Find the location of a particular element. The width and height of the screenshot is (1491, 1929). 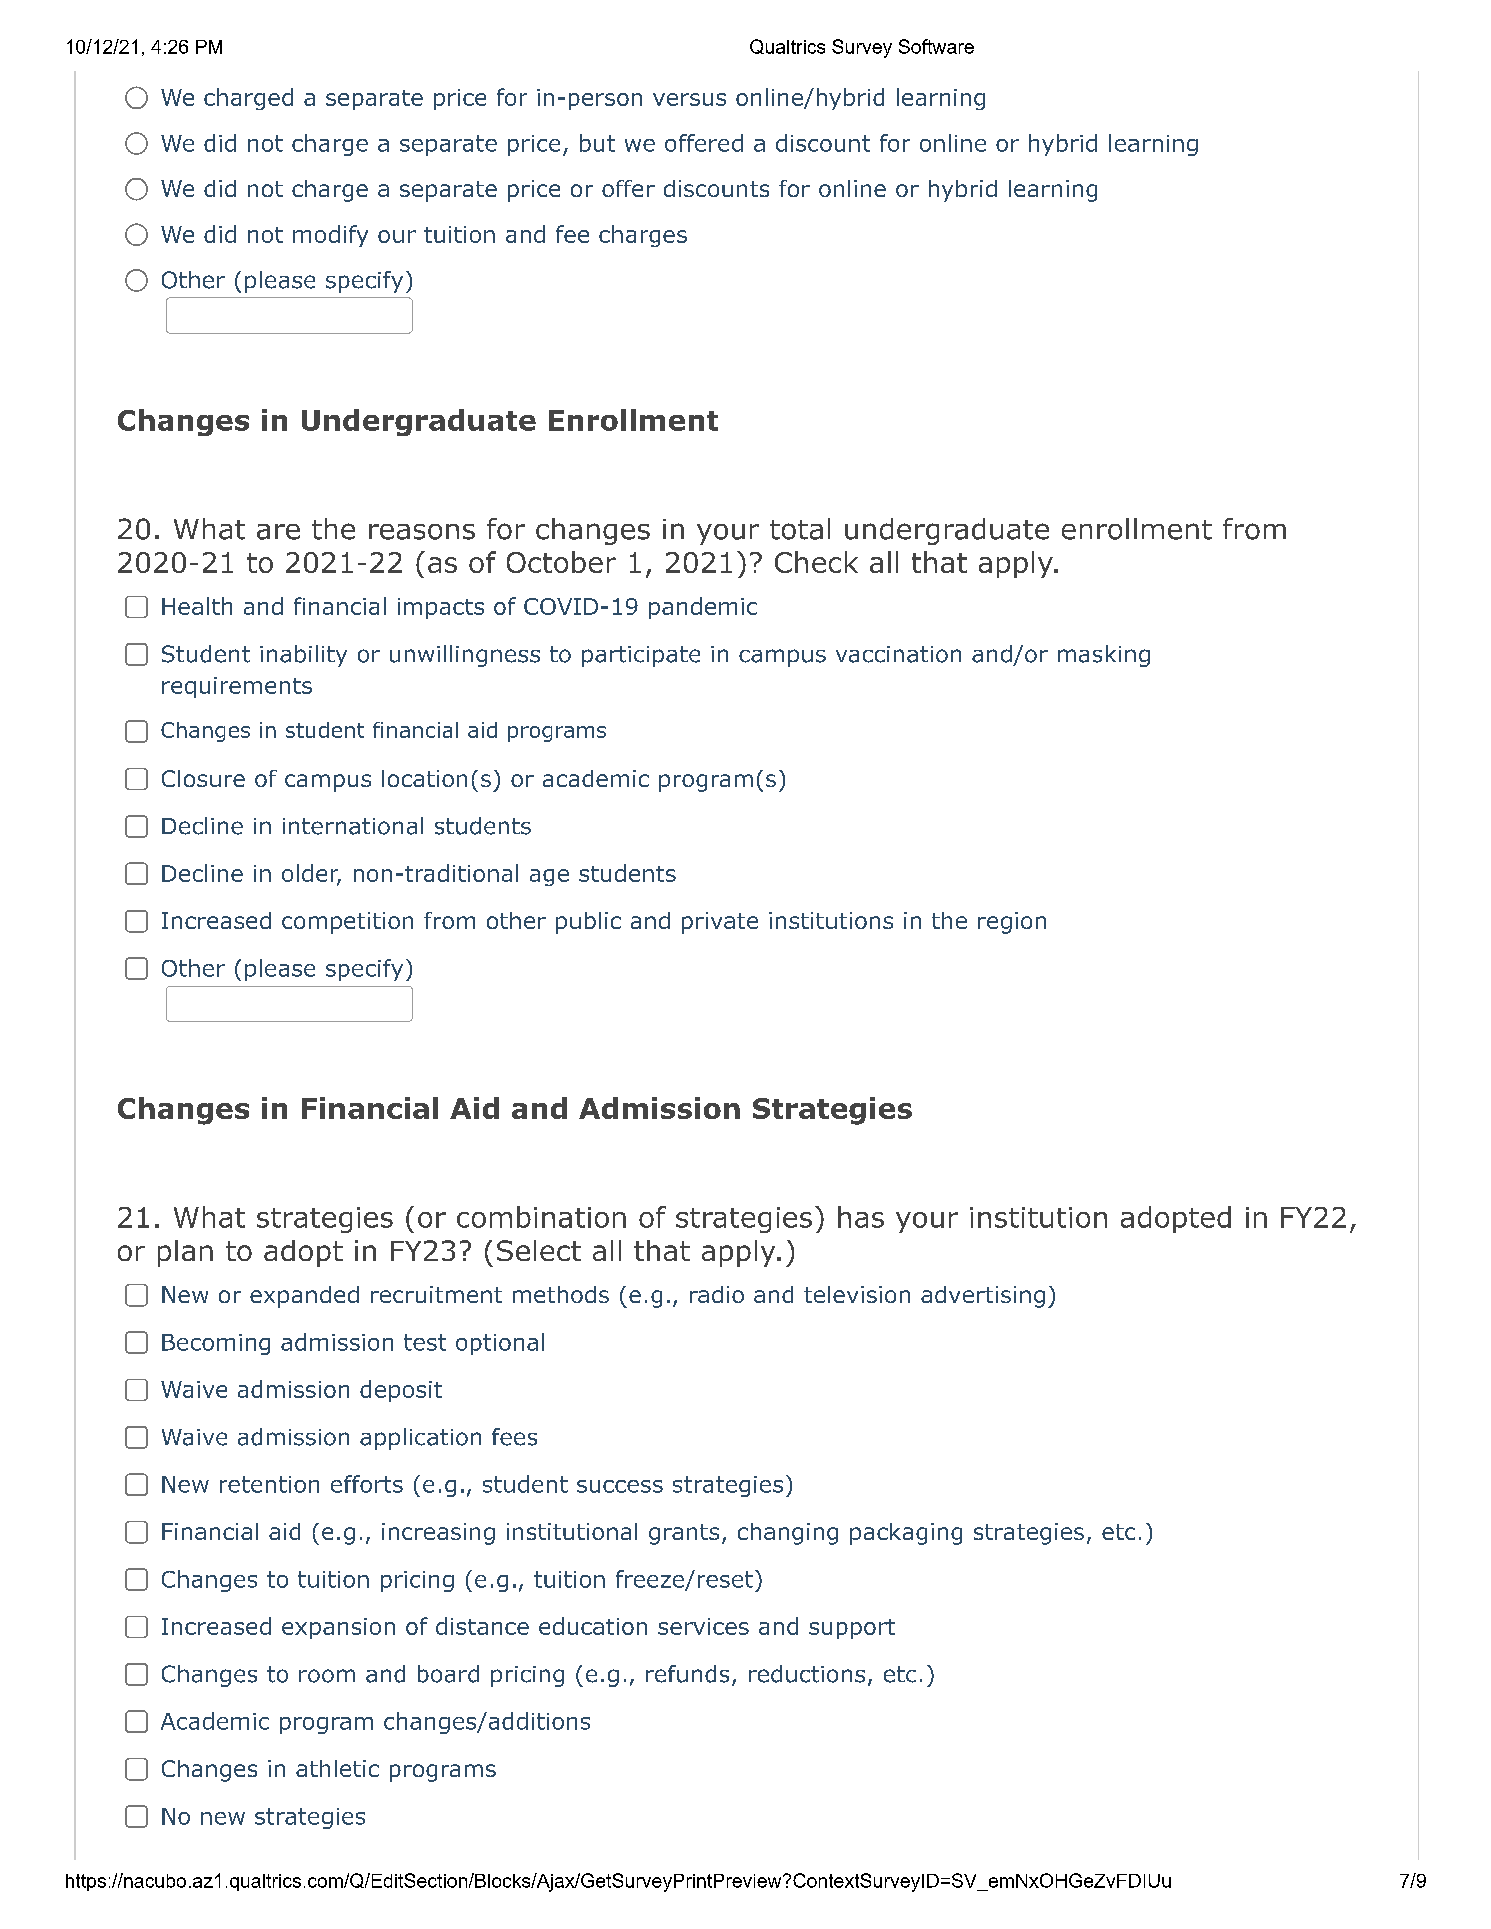

versus is located at coordinates (689, 99).
